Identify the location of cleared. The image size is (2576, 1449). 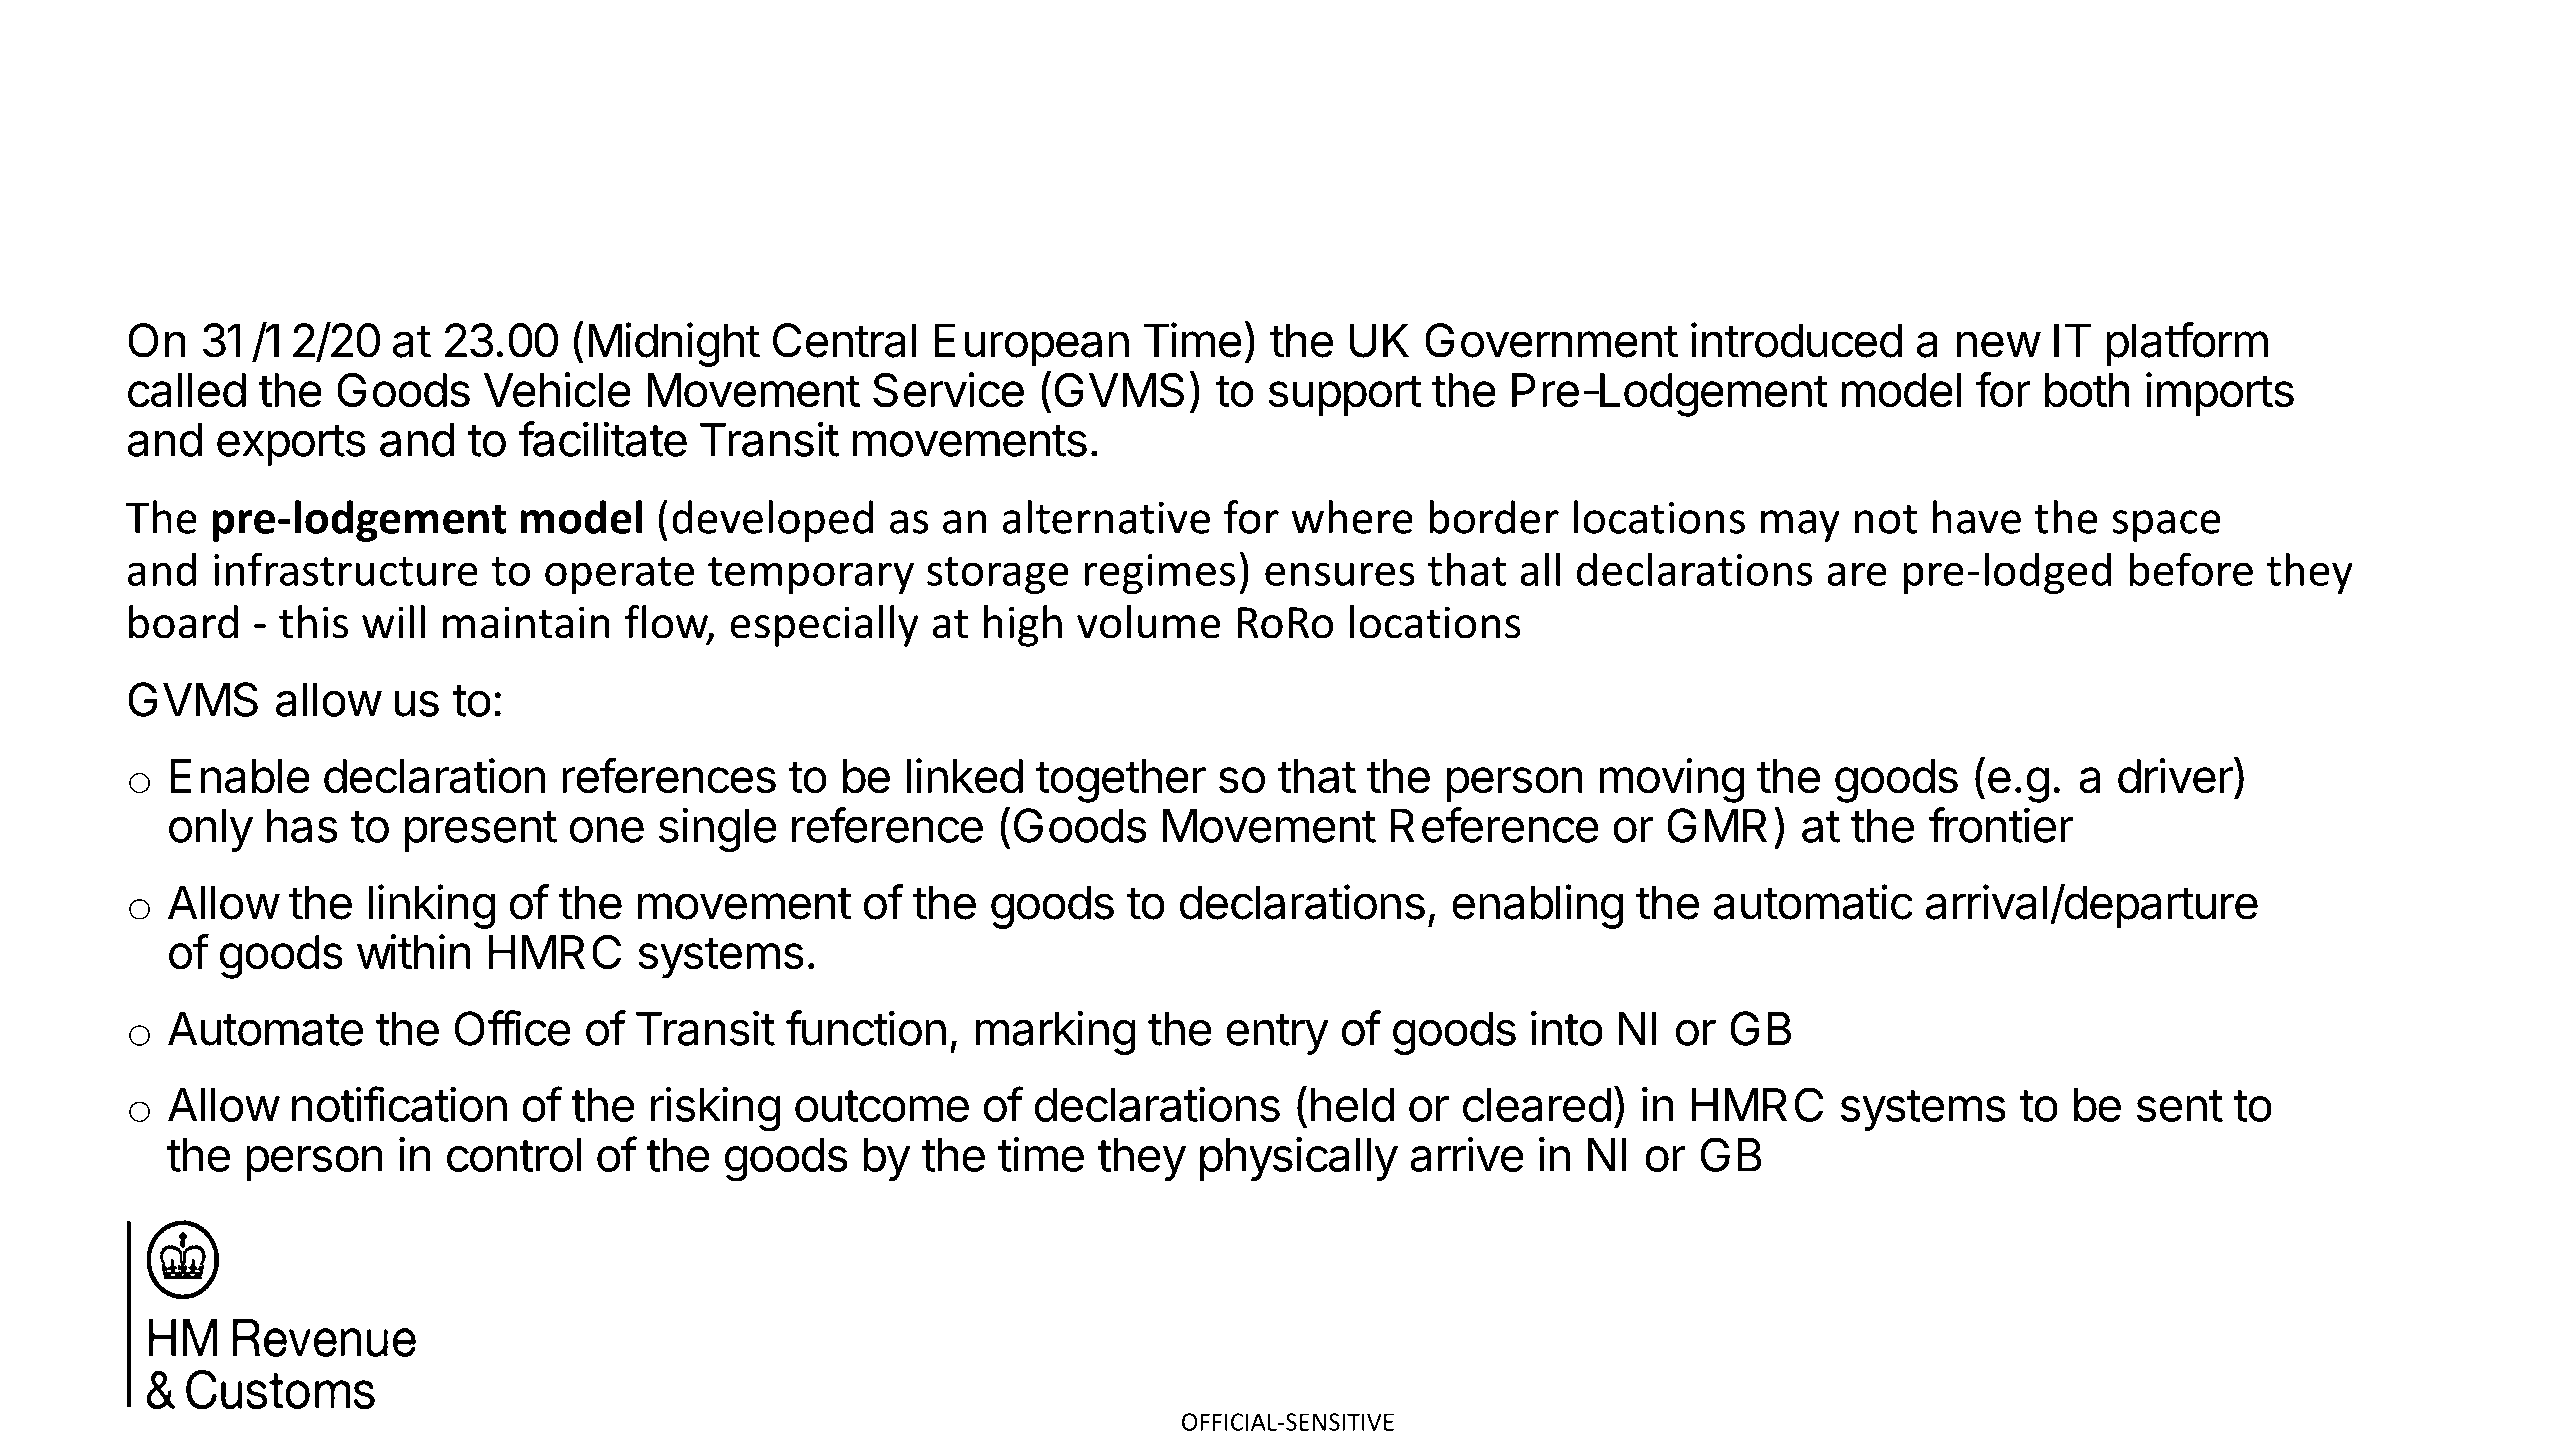
(1537, 1105).
